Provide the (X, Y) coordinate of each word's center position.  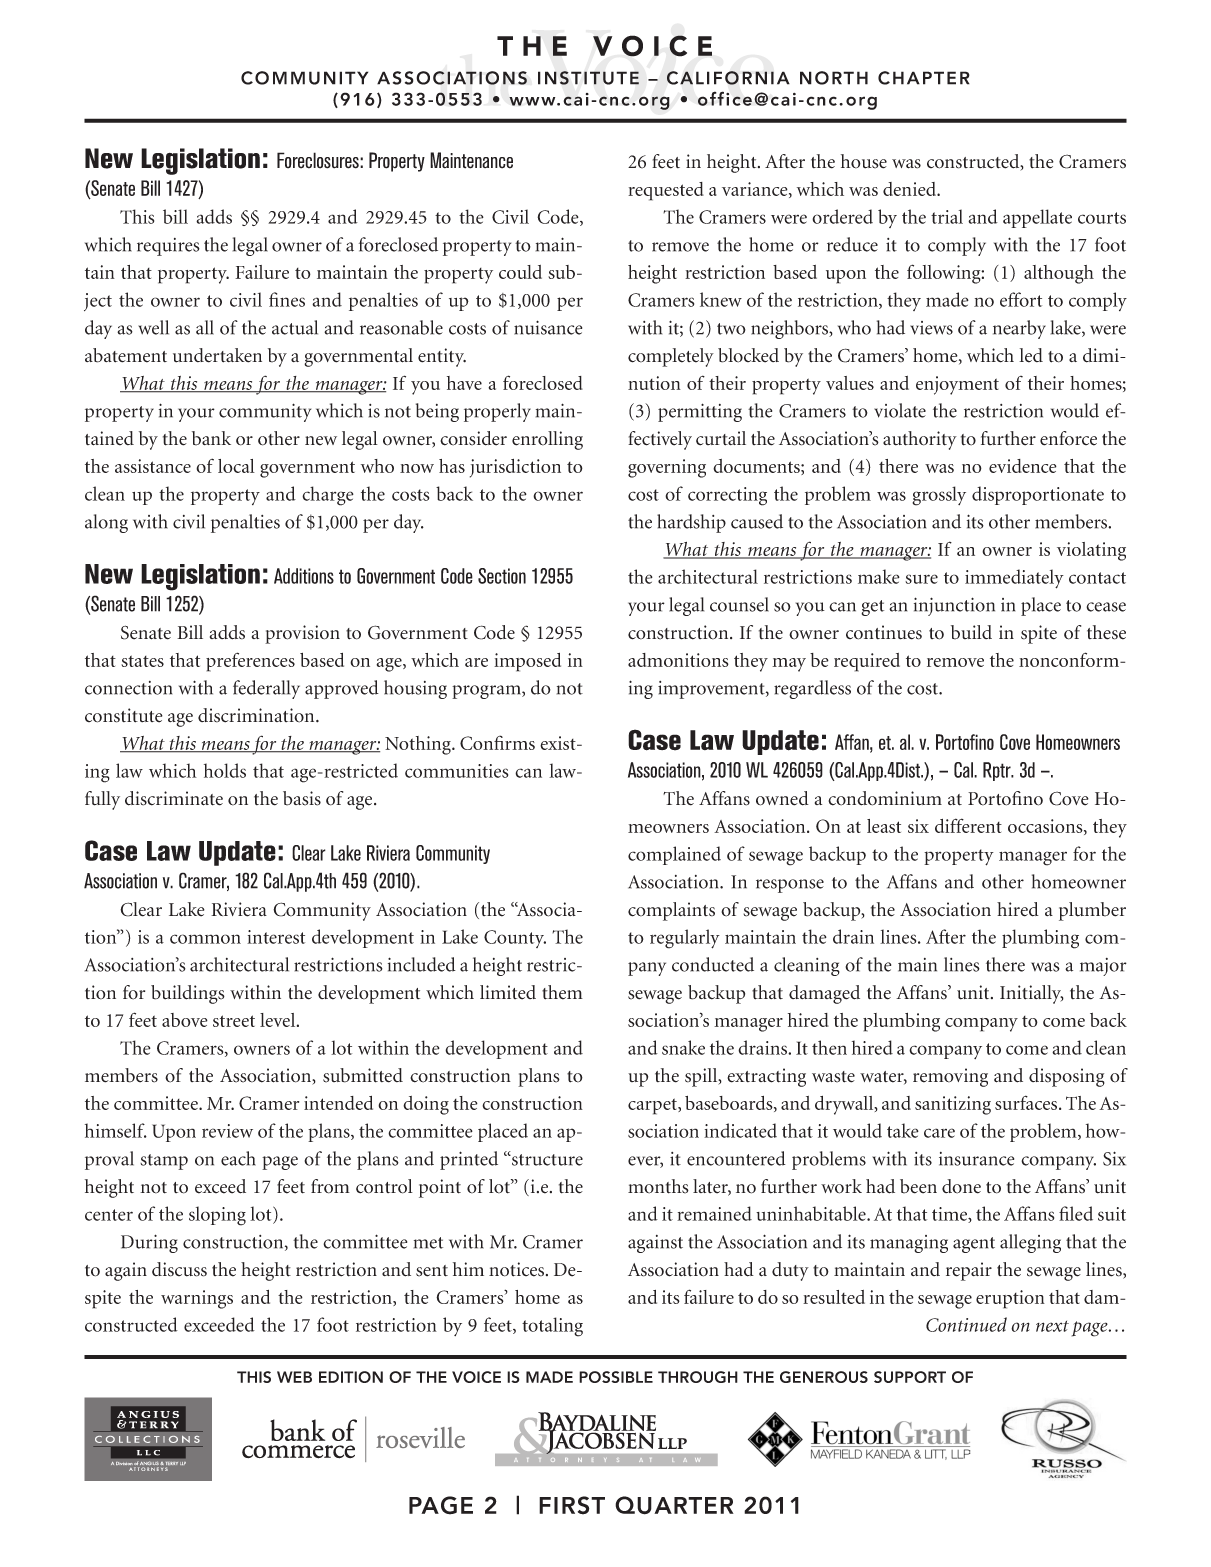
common (205, 939)
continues (884, 632)
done (961, 1186)
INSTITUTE (588, 78)
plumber (1092, 911)
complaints (671, 911)
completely (671, 357)
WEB (294, 1377)
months (658, 1186)
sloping (217, 1216)
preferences (250, 662)
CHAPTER (924, 78)
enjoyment (957, 385)
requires (168, 247)
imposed (527, 662)
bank (211, 438)
